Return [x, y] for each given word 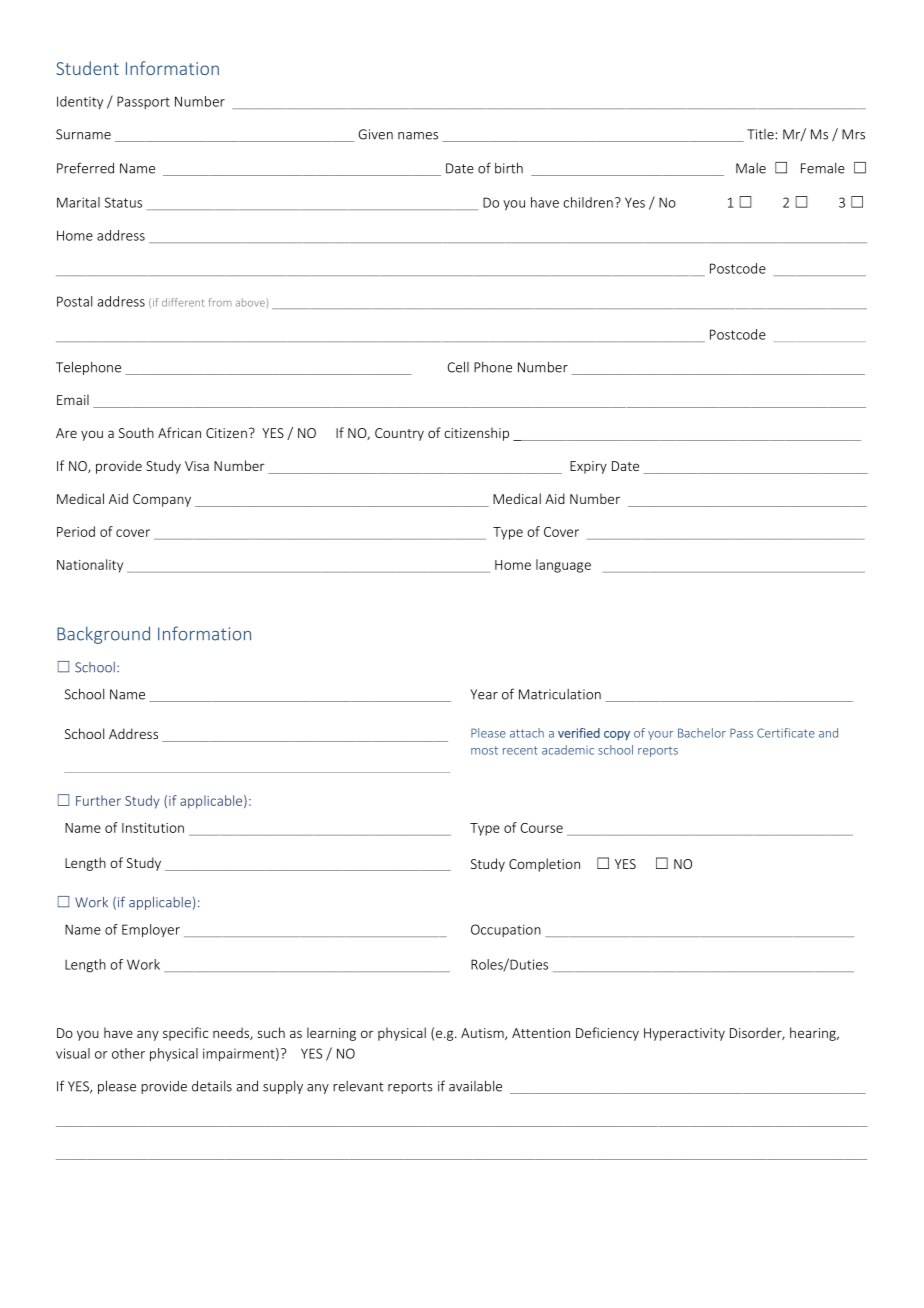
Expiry [588, 467]
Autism [483, 1034]
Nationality [90, 566]
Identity [80, 102]
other [128, 1053]
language [563, 566]
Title [761, 134]
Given [375, 134]
